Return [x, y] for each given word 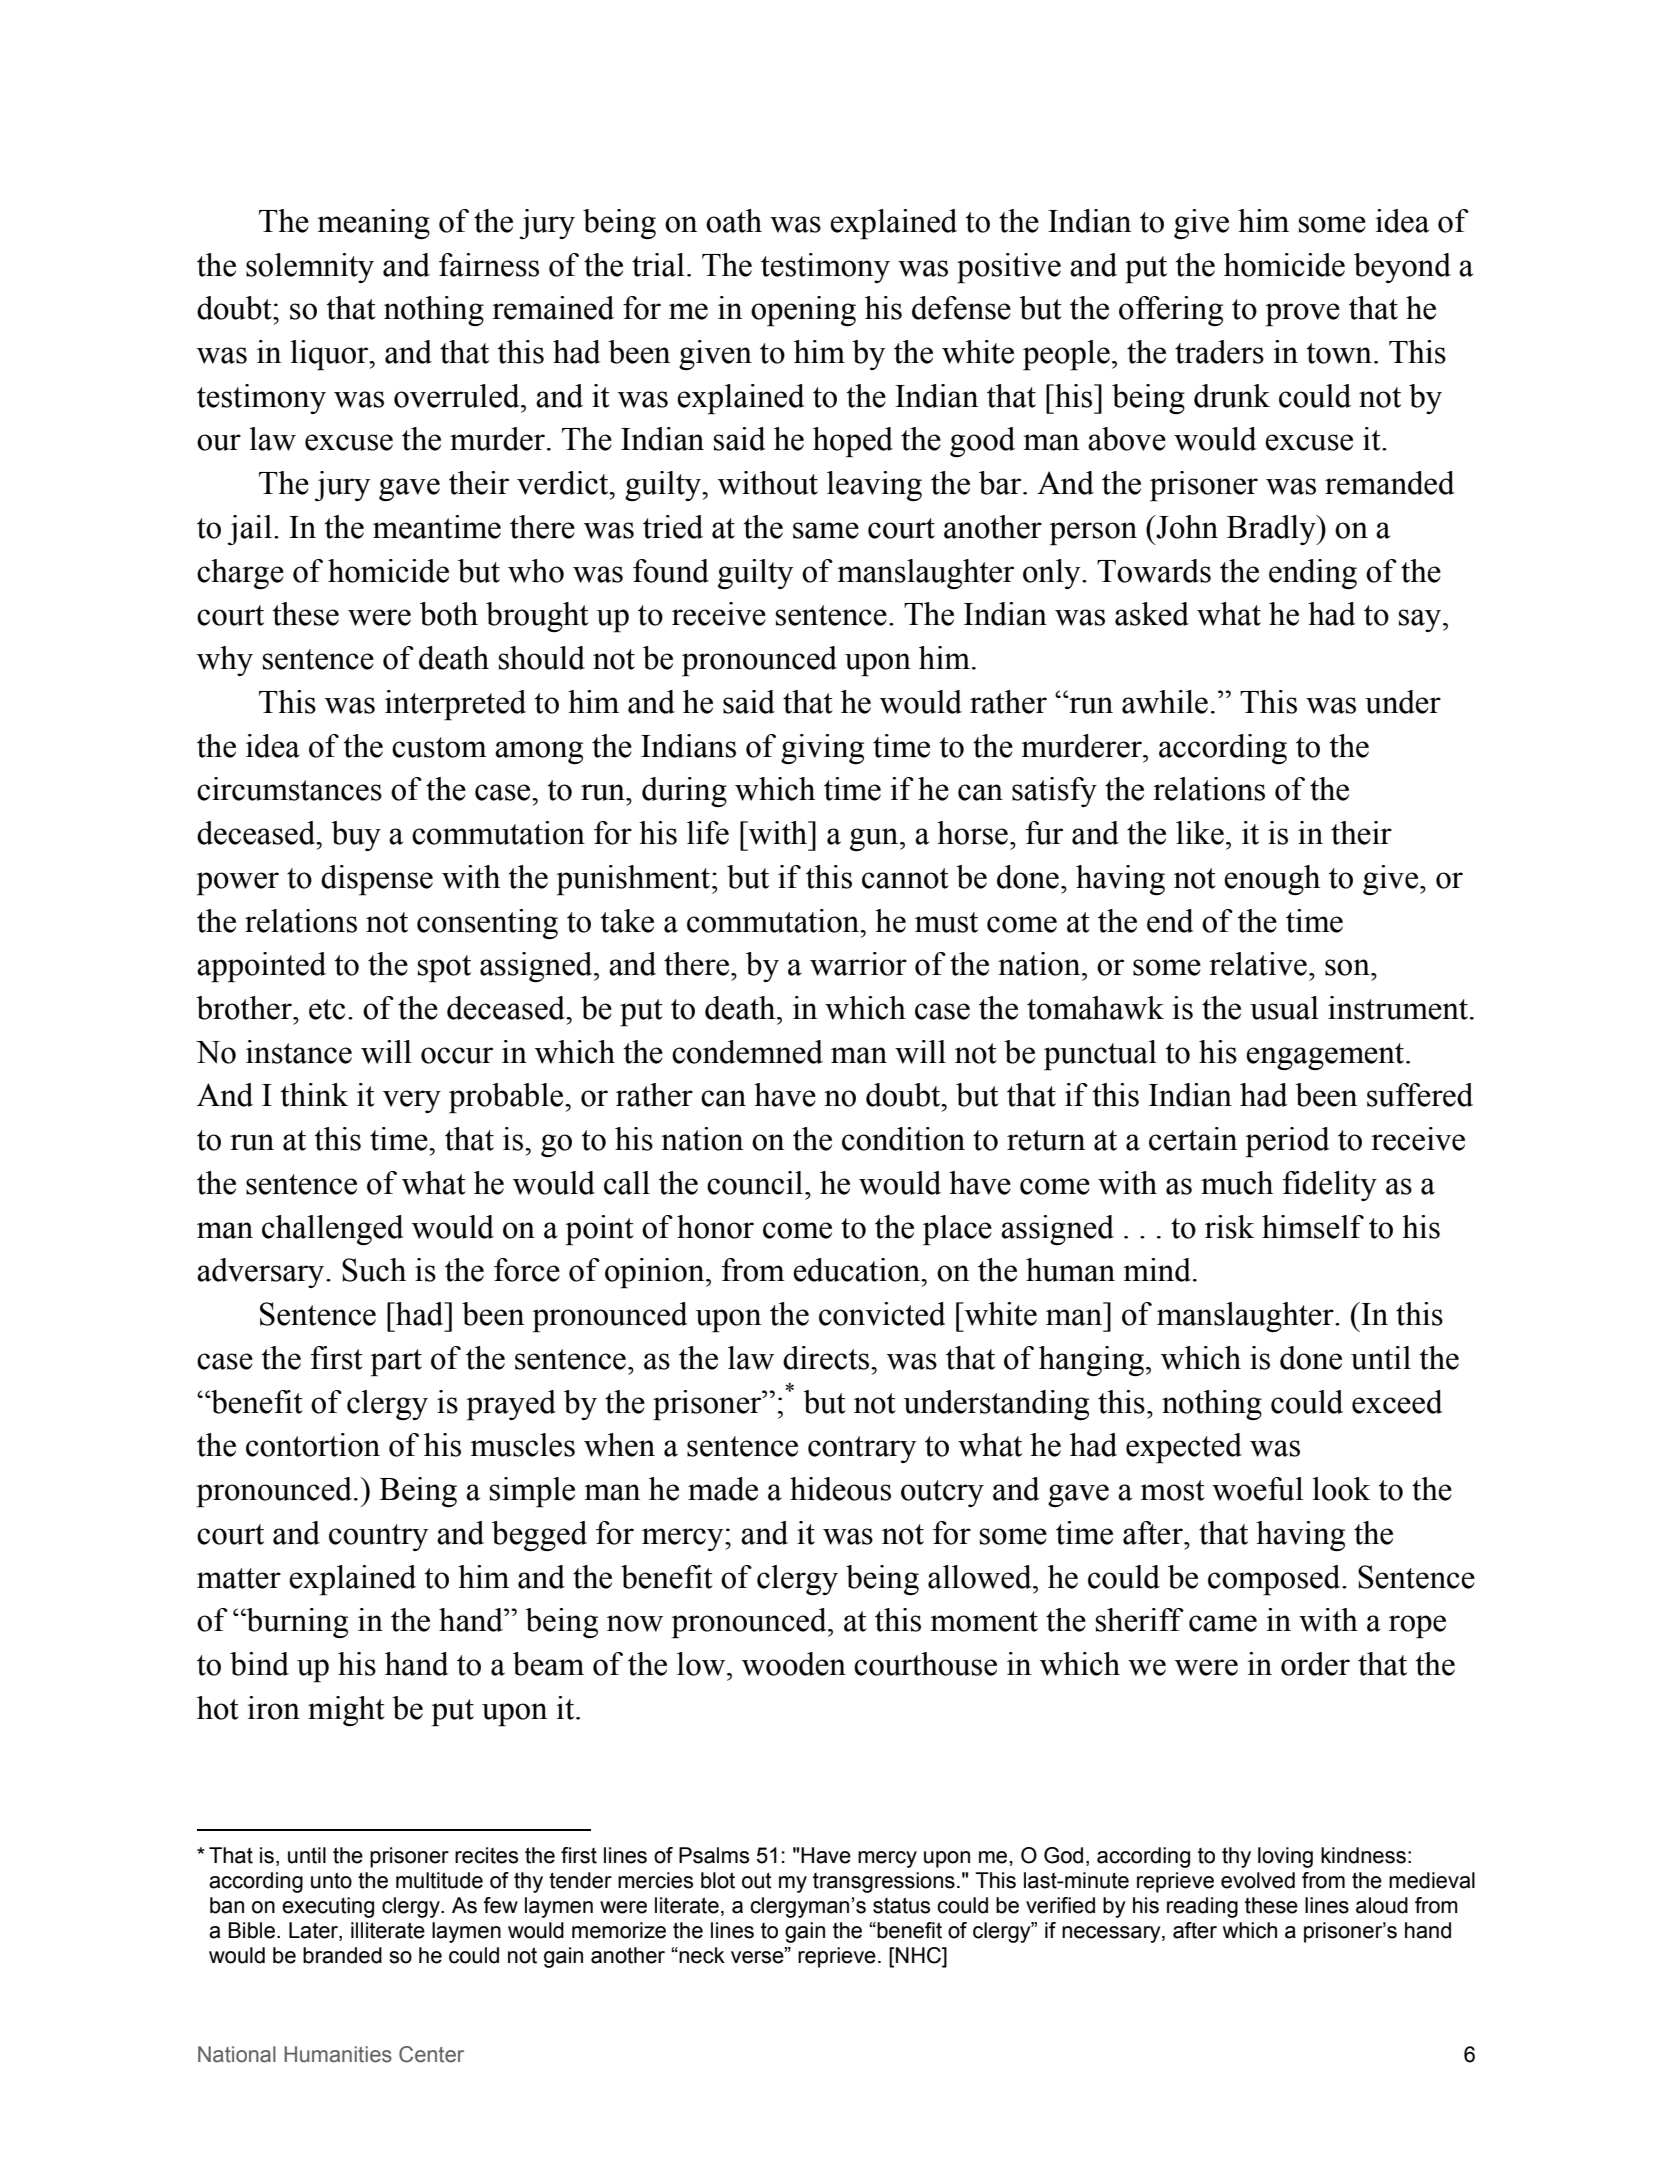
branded [342, 1955]
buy [356, 836]
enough [1272, 880]
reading [1202, 1907]
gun [875, 839]
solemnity [310, 268]
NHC [920, 1956]
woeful [1257, 1489]
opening [803, 311]
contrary [862, 1449]
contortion [313, 1445]
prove [1302, 315]
